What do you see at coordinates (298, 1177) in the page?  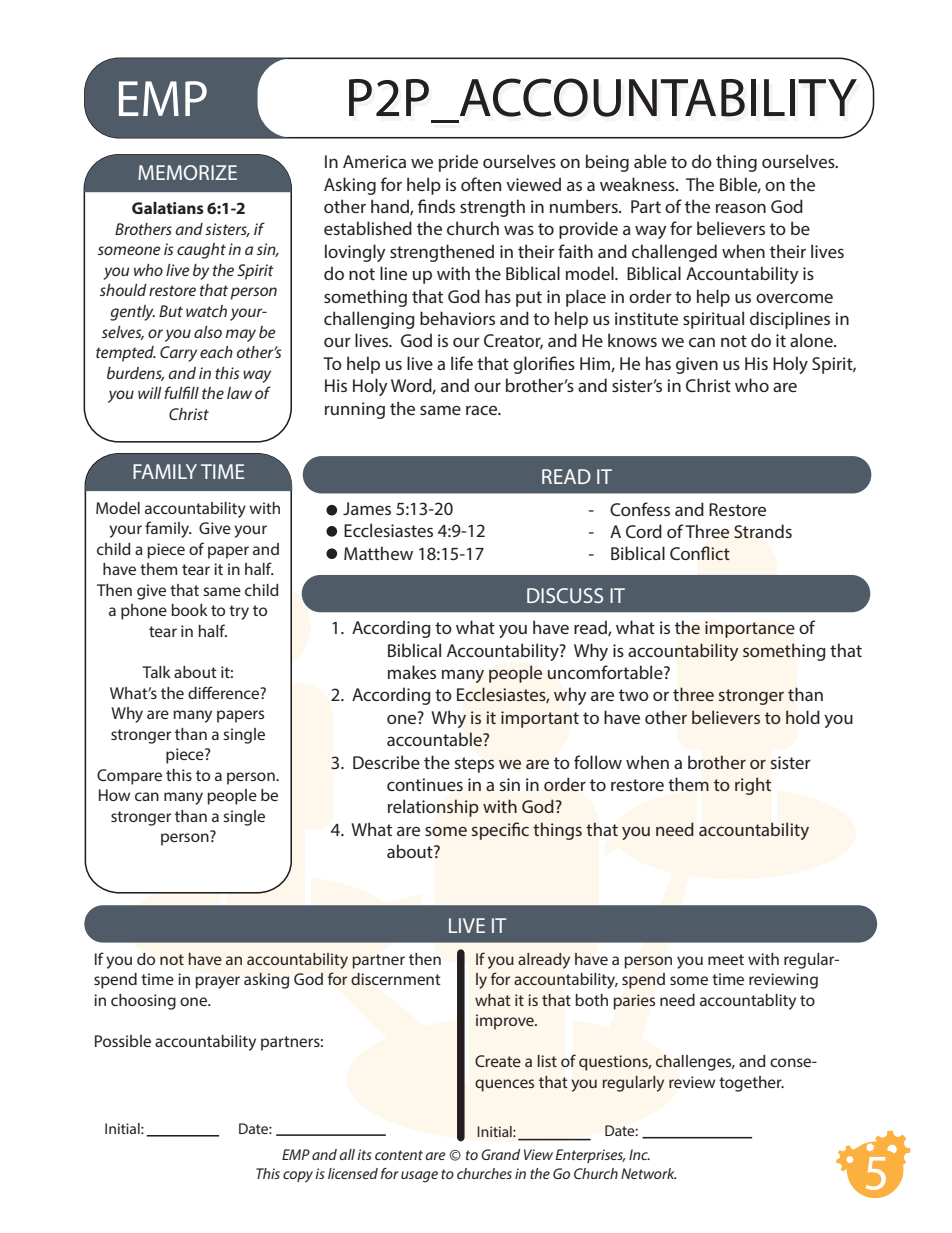 I see `copy` at bounding box center [298, 1177].
